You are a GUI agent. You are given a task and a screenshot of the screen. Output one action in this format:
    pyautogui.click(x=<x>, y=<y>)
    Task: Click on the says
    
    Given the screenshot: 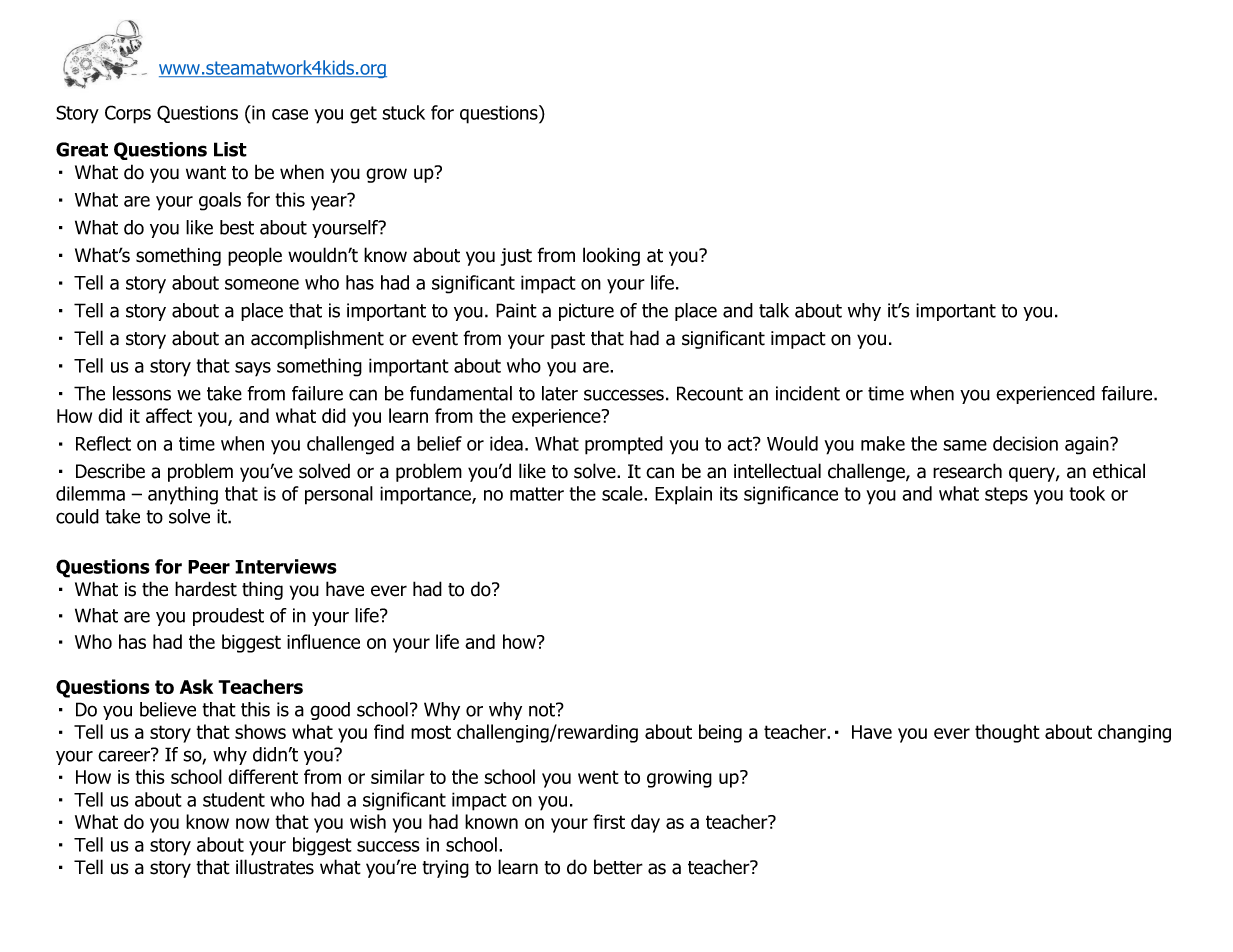 What is the action you would take?
    pyautogui.click(x=253, y=369)
